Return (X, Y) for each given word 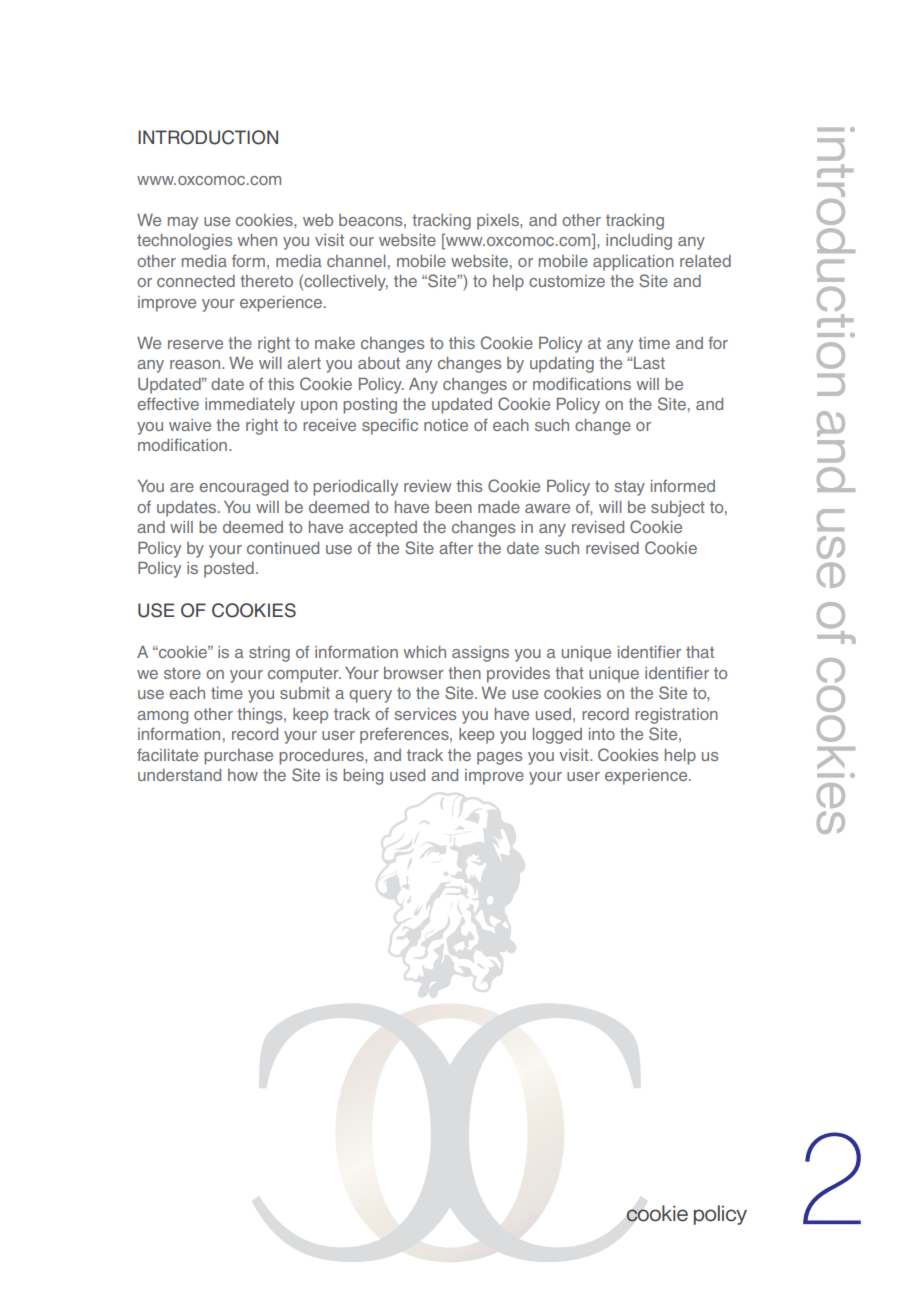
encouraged (243, 488)
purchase (238, 757)
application (633, 263)
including (639, 242)
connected (196, 281)
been (453, 507)
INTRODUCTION (208, 137)
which (425, 652)
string (269, 654)
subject (678, 509)
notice (446, 425)
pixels (499, 222)
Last (649, 363)
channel (356, 261)
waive (190, 425)
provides (518, 675)
